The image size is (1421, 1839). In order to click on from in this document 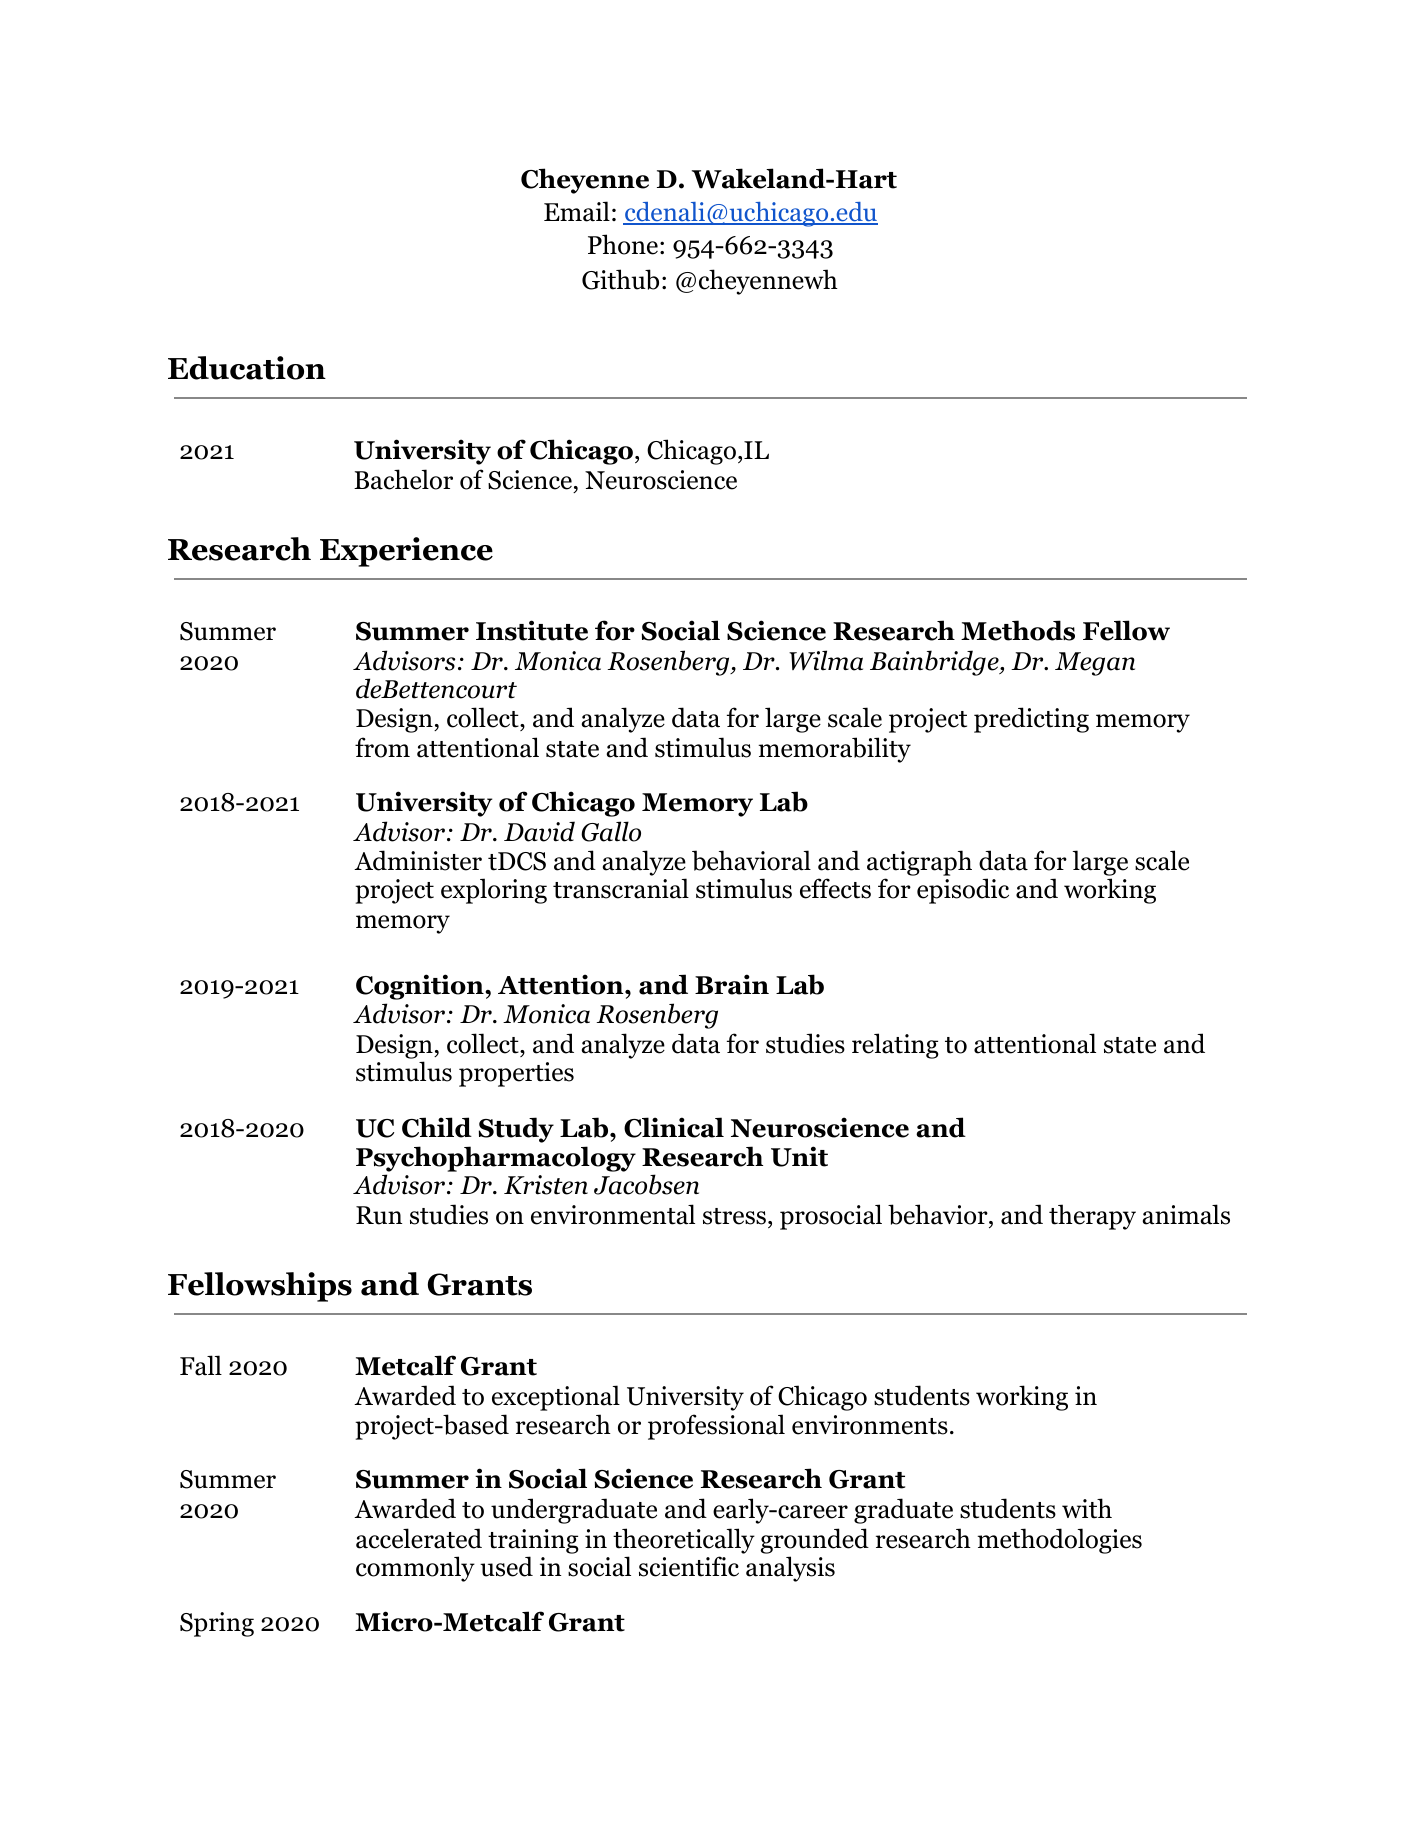, I will do `click(382, 747)`.
